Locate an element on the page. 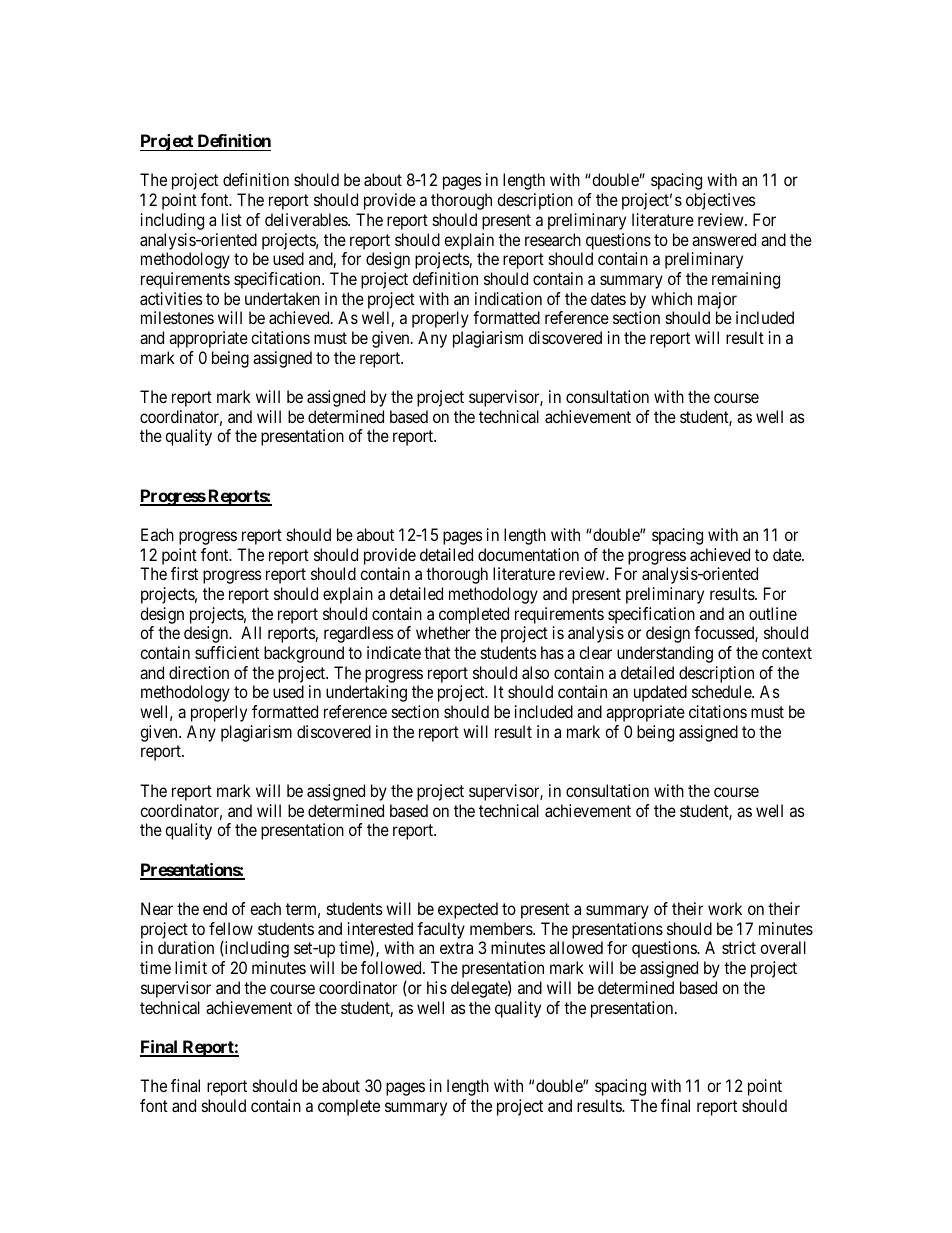 This image has width=952, height=1233. extra is located at coordinates (456, 948).
